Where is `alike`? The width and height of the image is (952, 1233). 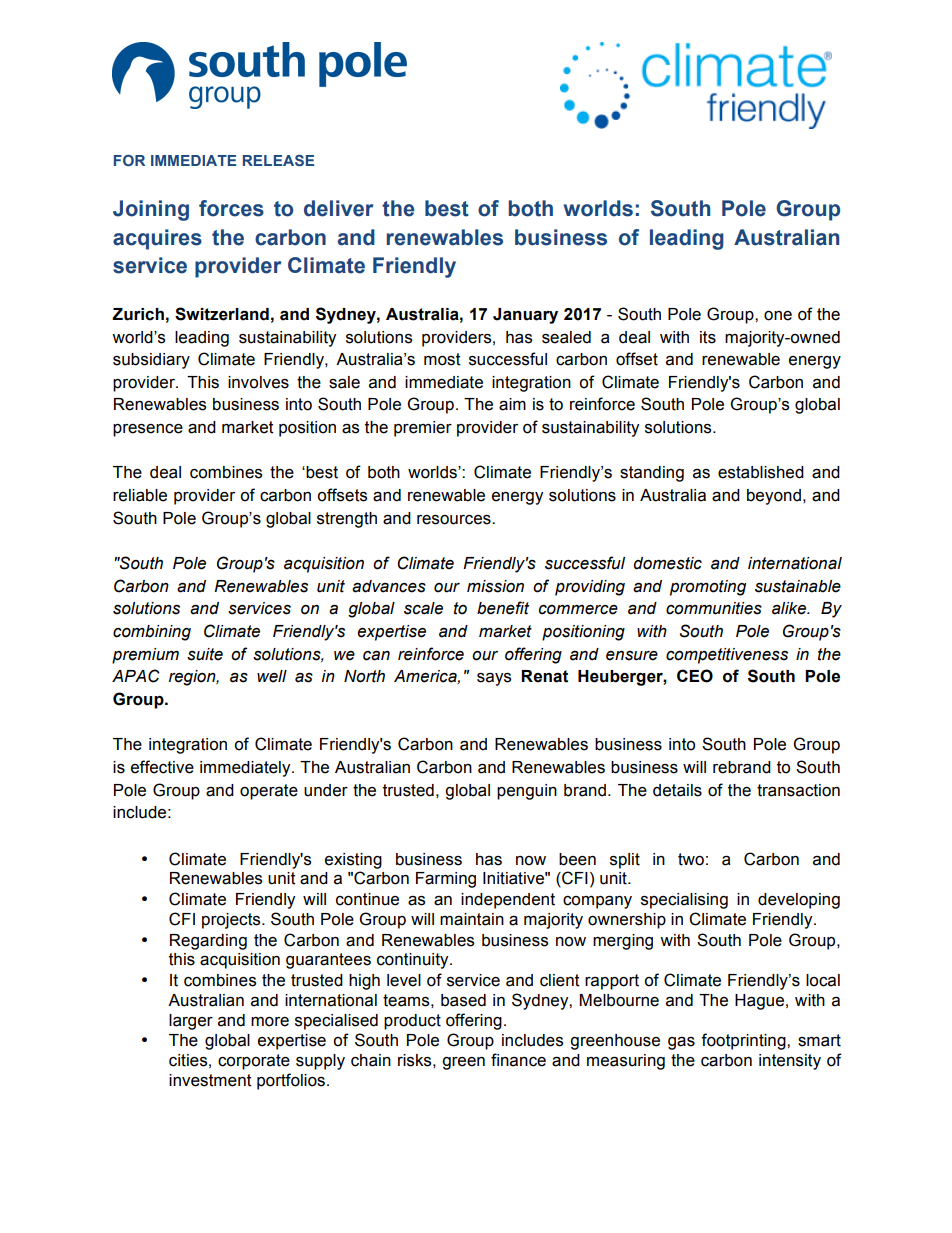 alike is located at coordinates (790, 608).
